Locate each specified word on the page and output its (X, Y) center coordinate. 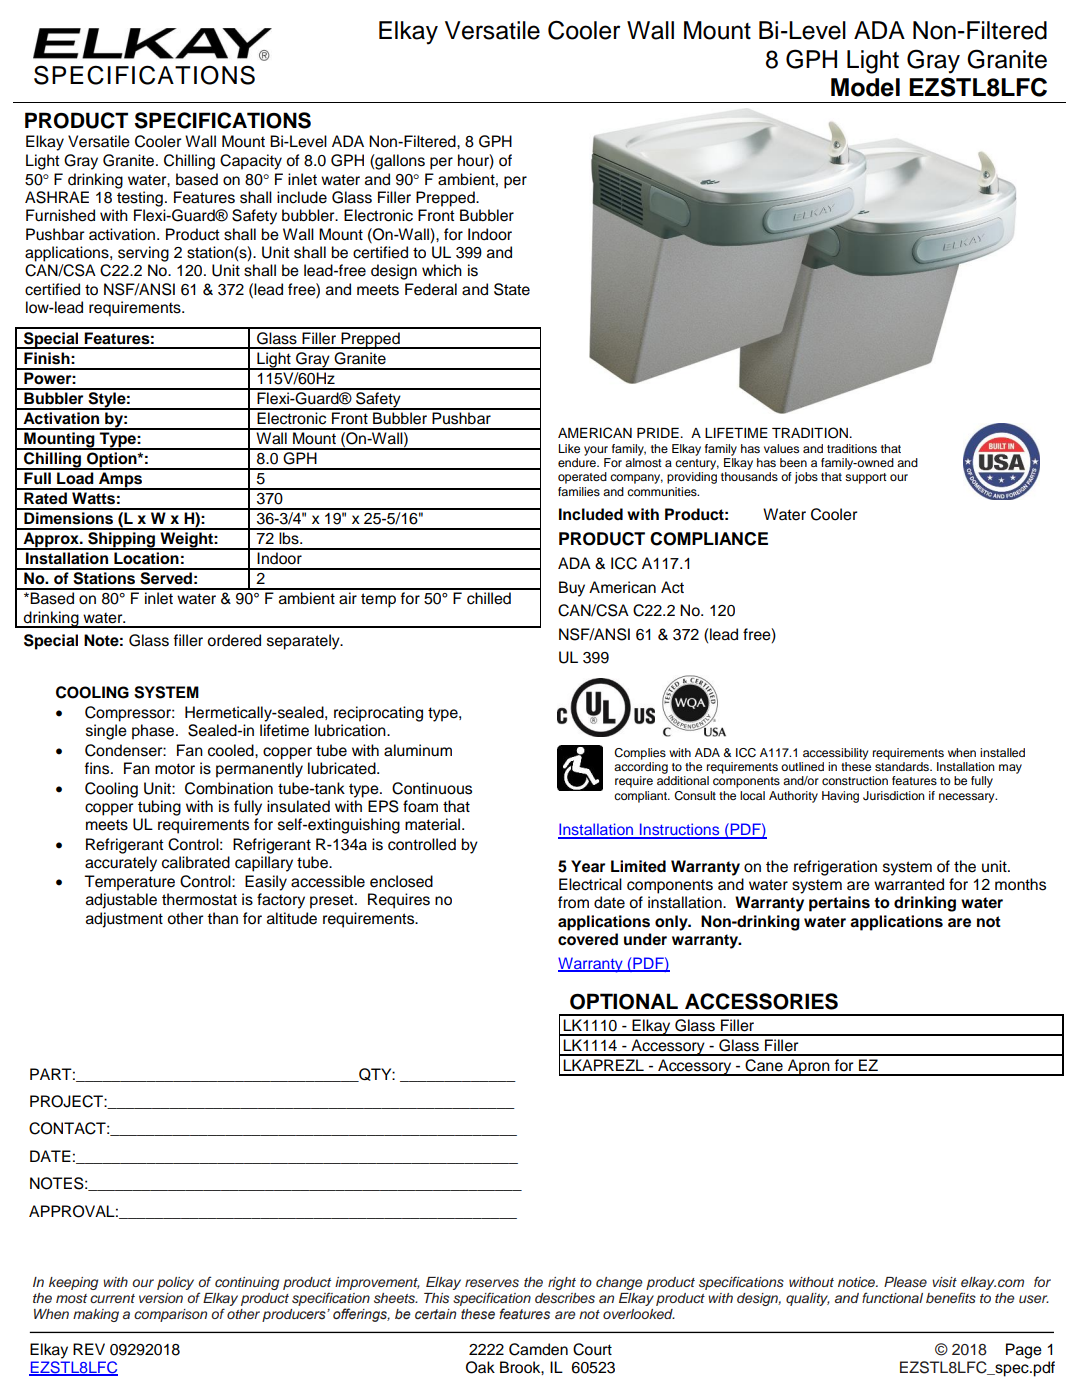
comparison (170, 1315)
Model (865, 87)
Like (569, 448)
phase (154, 732)
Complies (640, 754)
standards (903, 766)
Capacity (251, 162)
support (866, 478)
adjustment (124, 920)
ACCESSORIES (761, 1001)
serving (143, 254)
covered (588, 939)
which (442, 270)
